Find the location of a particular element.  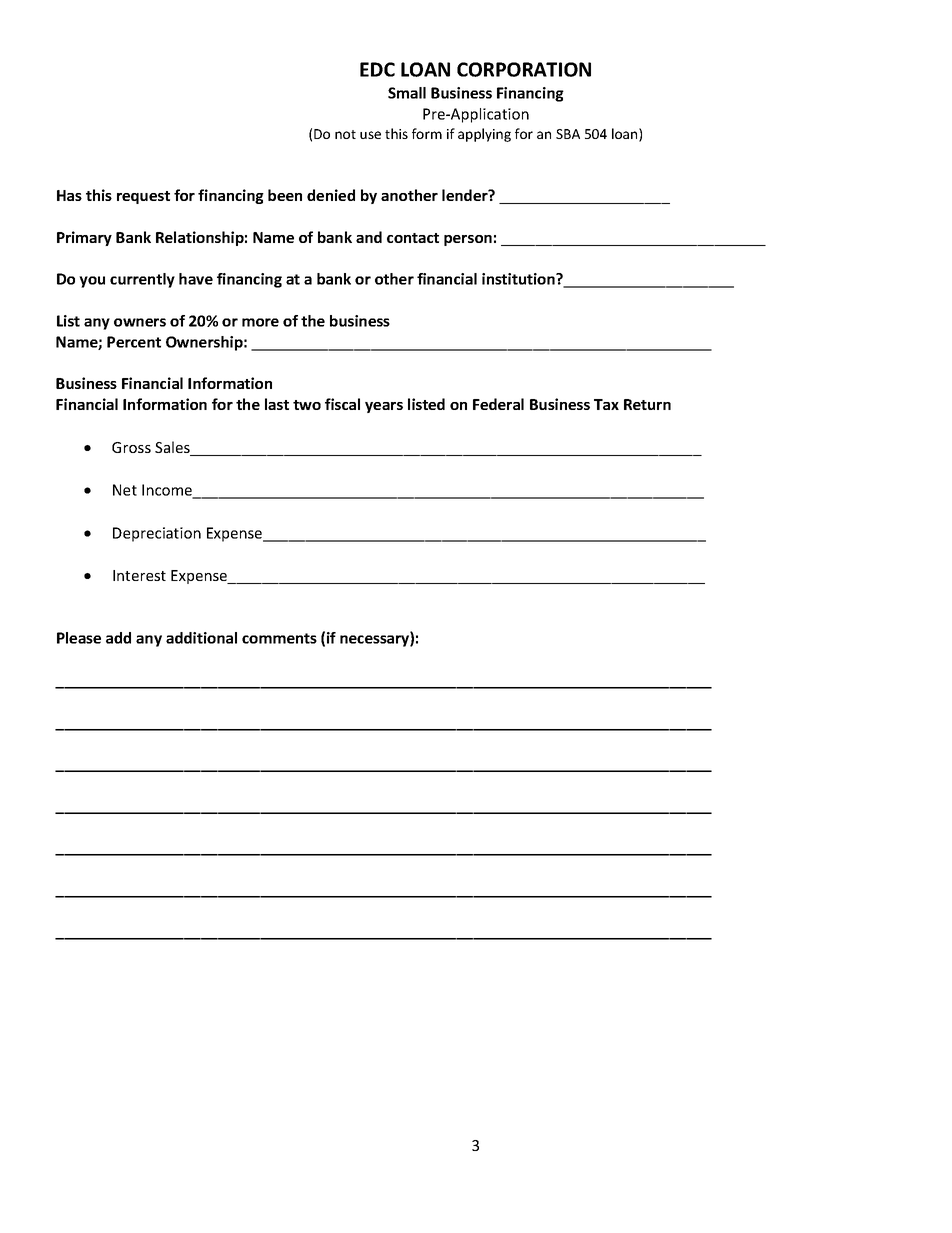

and is located at coordinates (369, 237).
